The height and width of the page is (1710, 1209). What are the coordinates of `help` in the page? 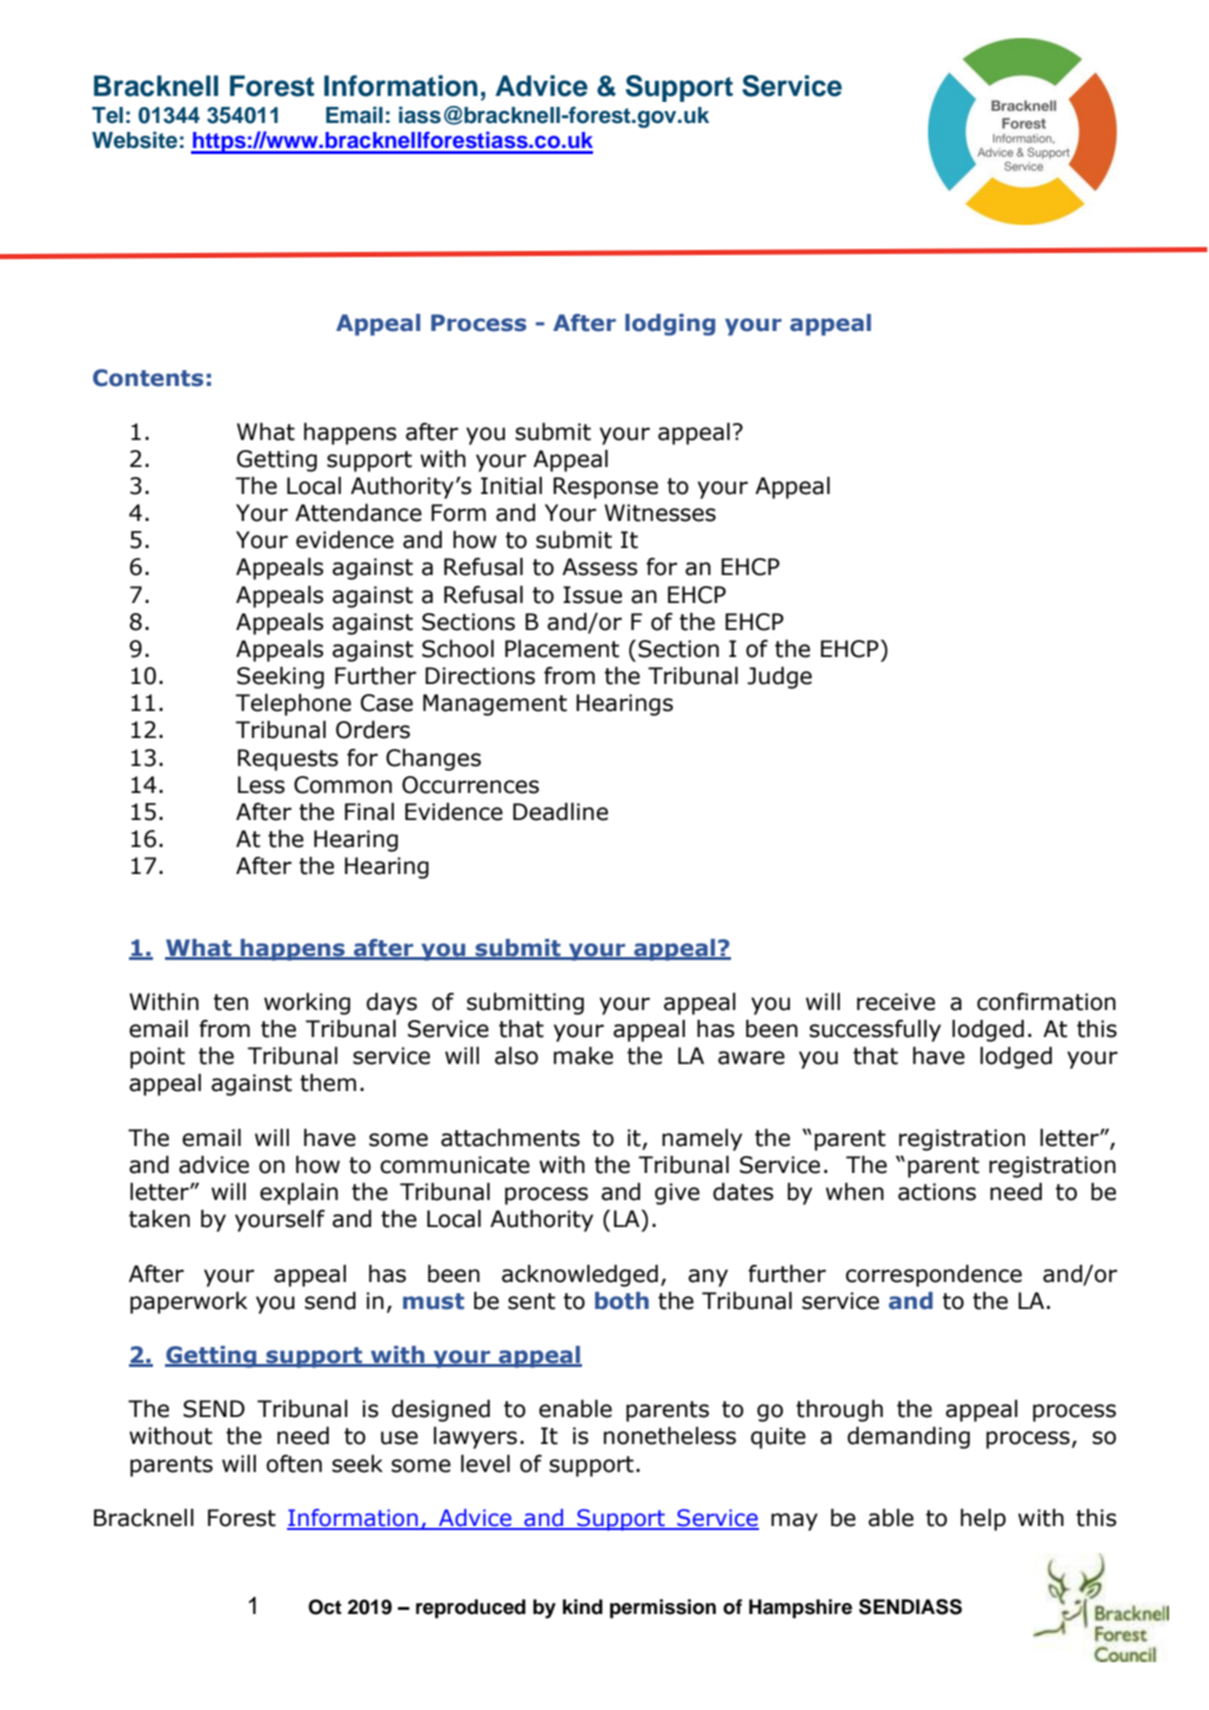 It's located at (983, 1519).
